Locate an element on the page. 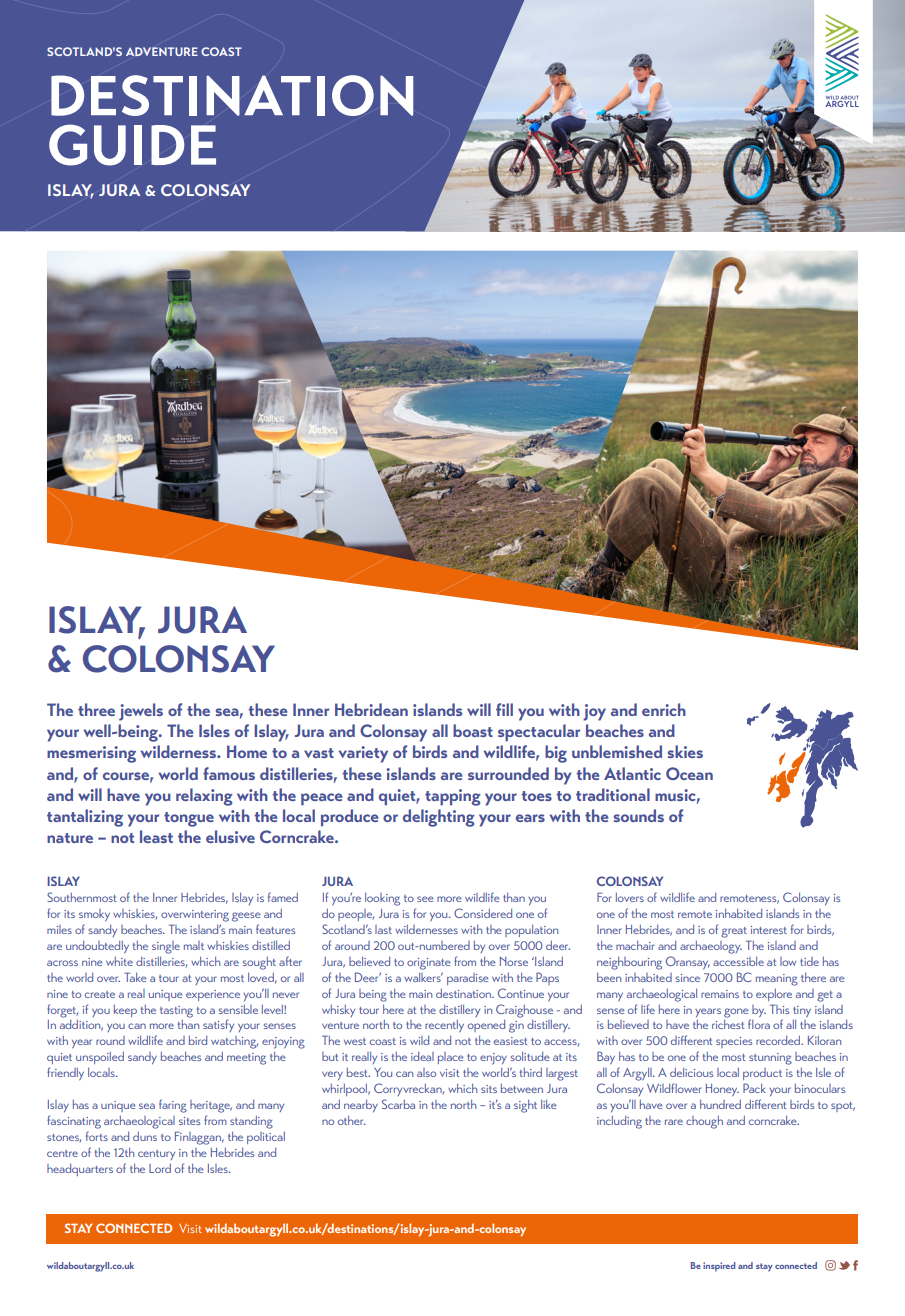 The image size is (905, 1316). three is located at coordinates (96, 709).
